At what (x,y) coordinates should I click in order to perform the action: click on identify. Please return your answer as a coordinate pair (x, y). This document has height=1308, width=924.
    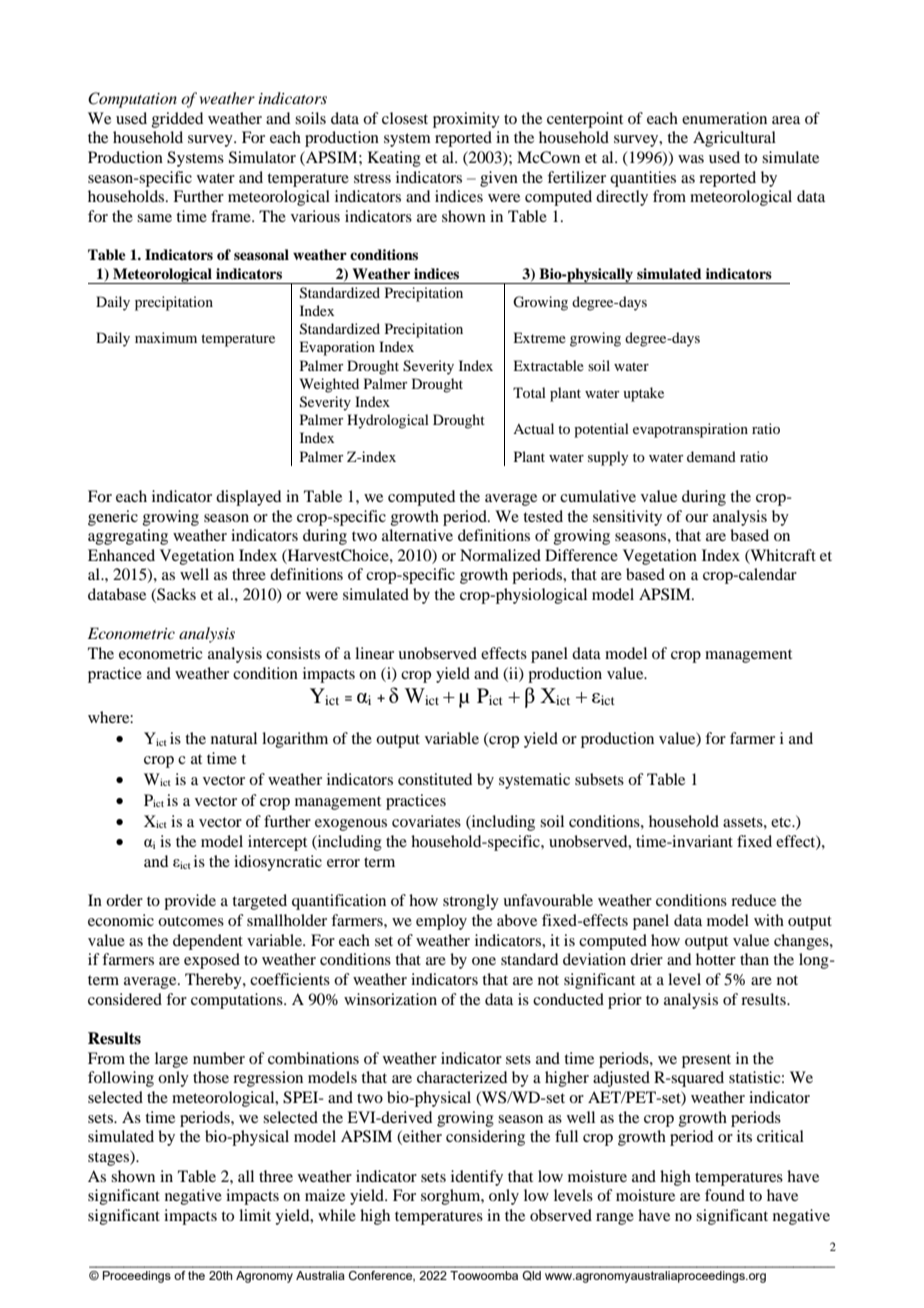
    Looking at the image, I should click on (477, 1178).
